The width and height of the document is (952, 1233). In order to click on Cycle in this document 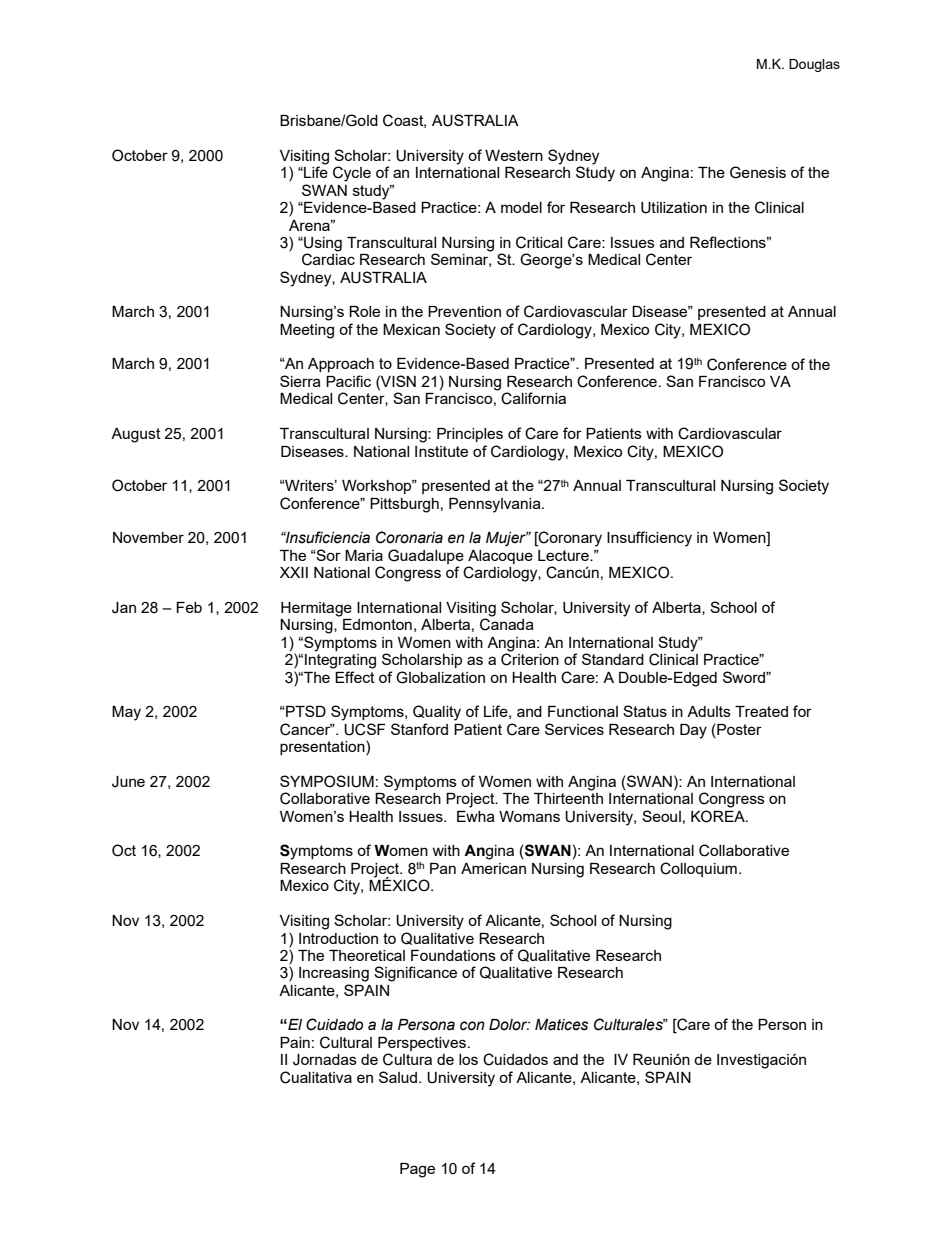, I will do `click(352, 174)`.
